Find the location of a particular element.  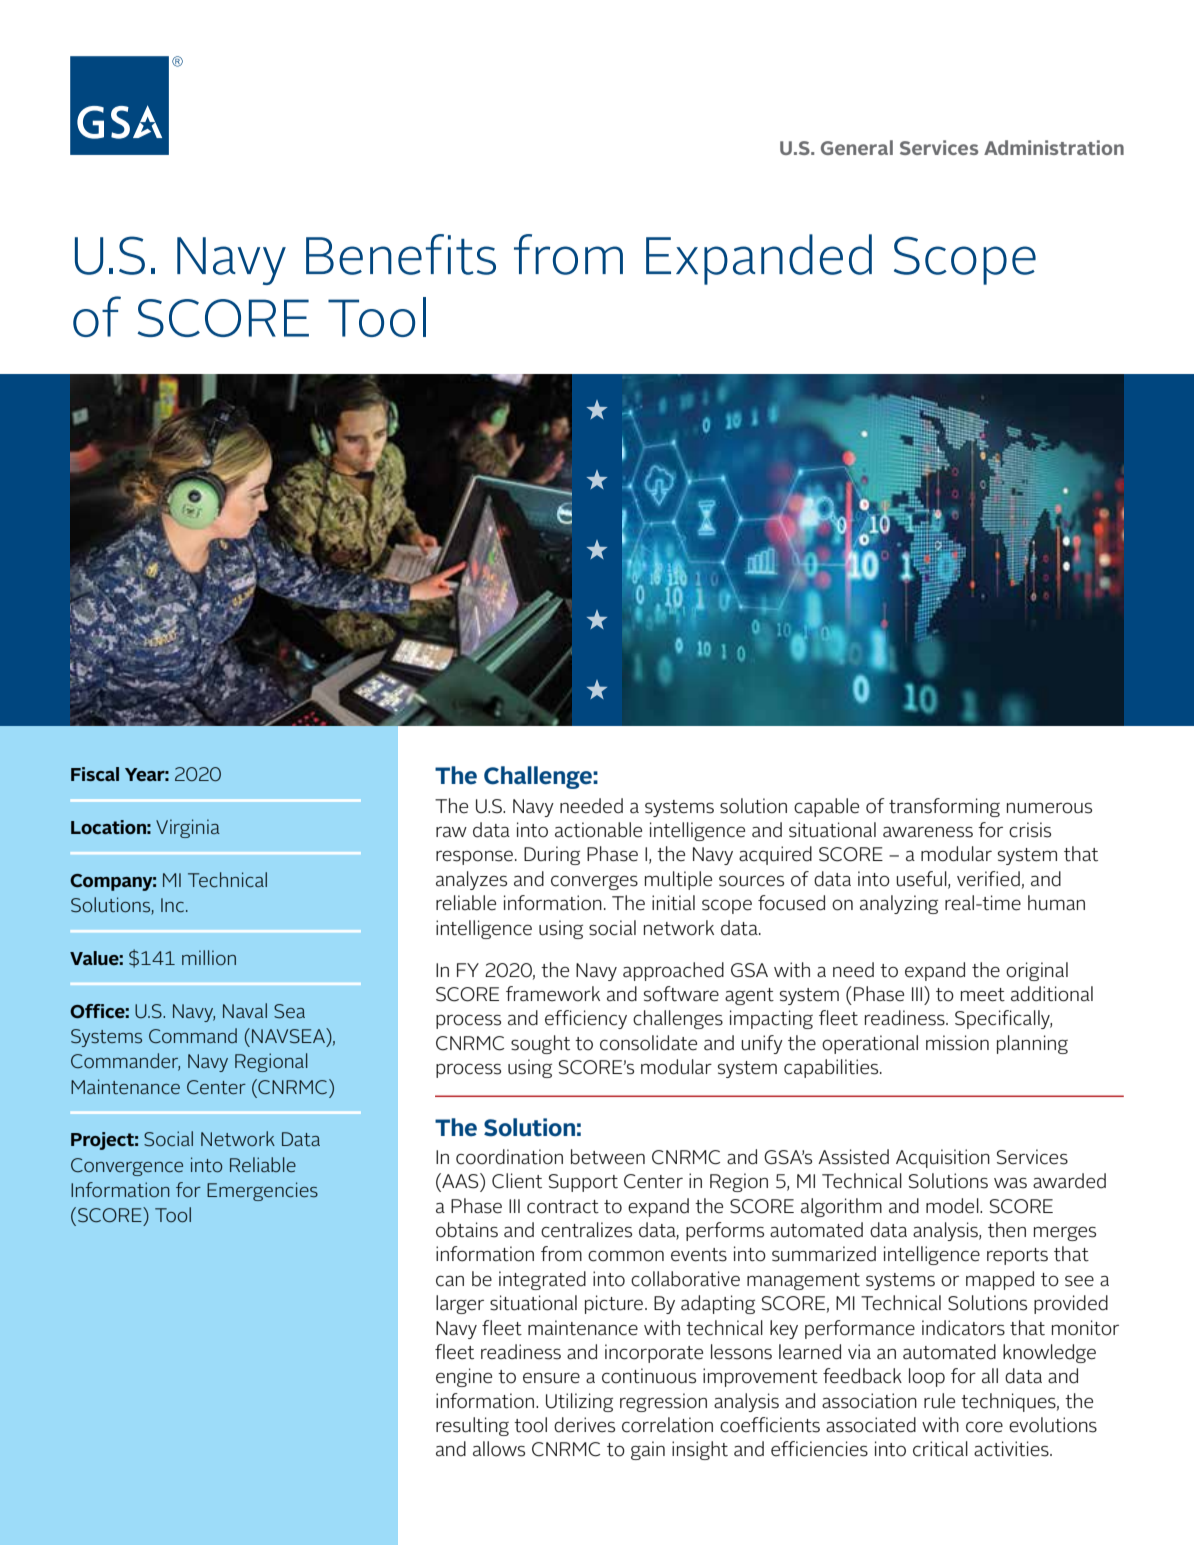

Fiscal is located at coordinates (95, 774).
